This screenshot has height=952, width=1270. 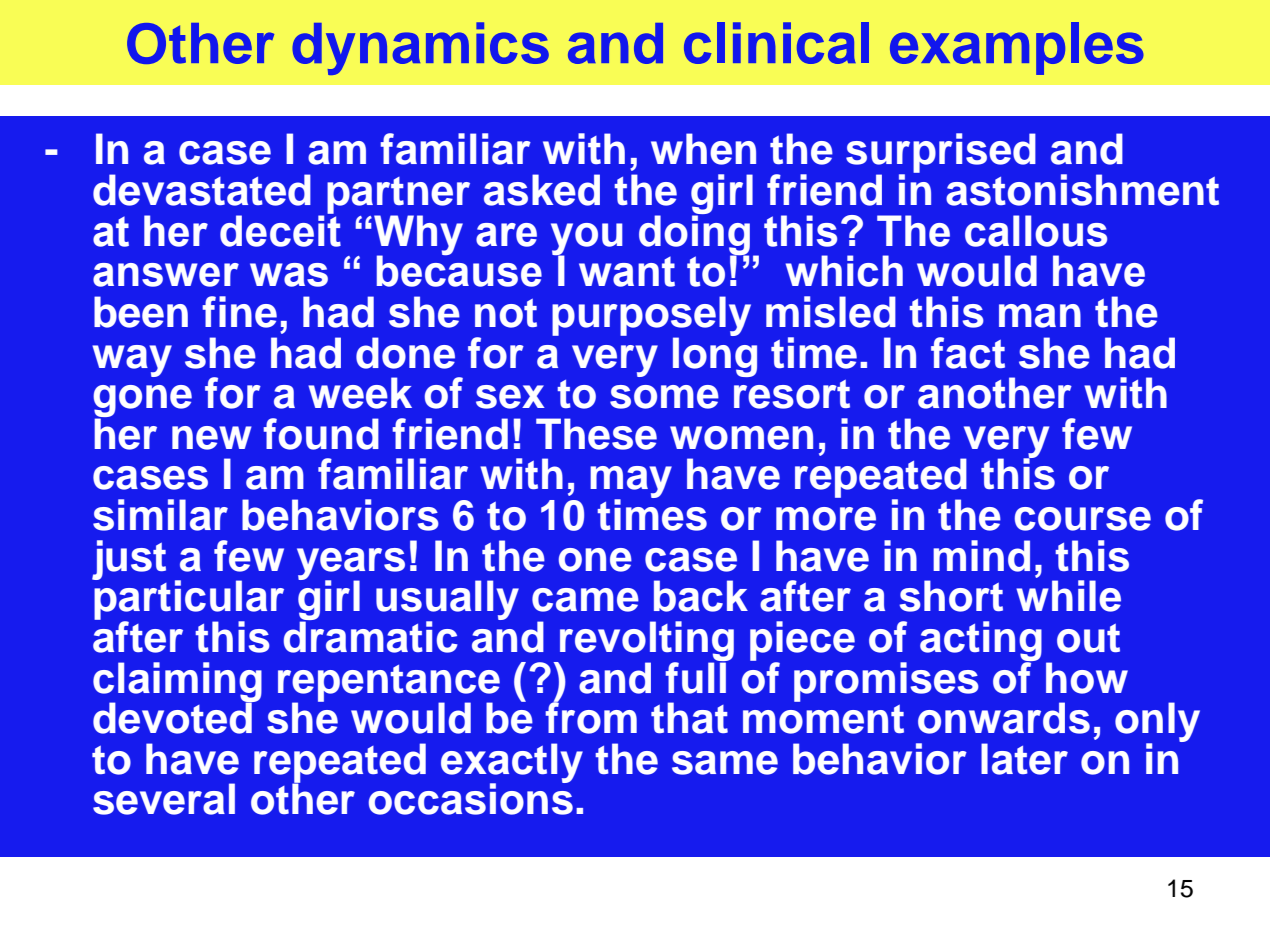 I want to click on clinical, so click(x=776, y=43).
